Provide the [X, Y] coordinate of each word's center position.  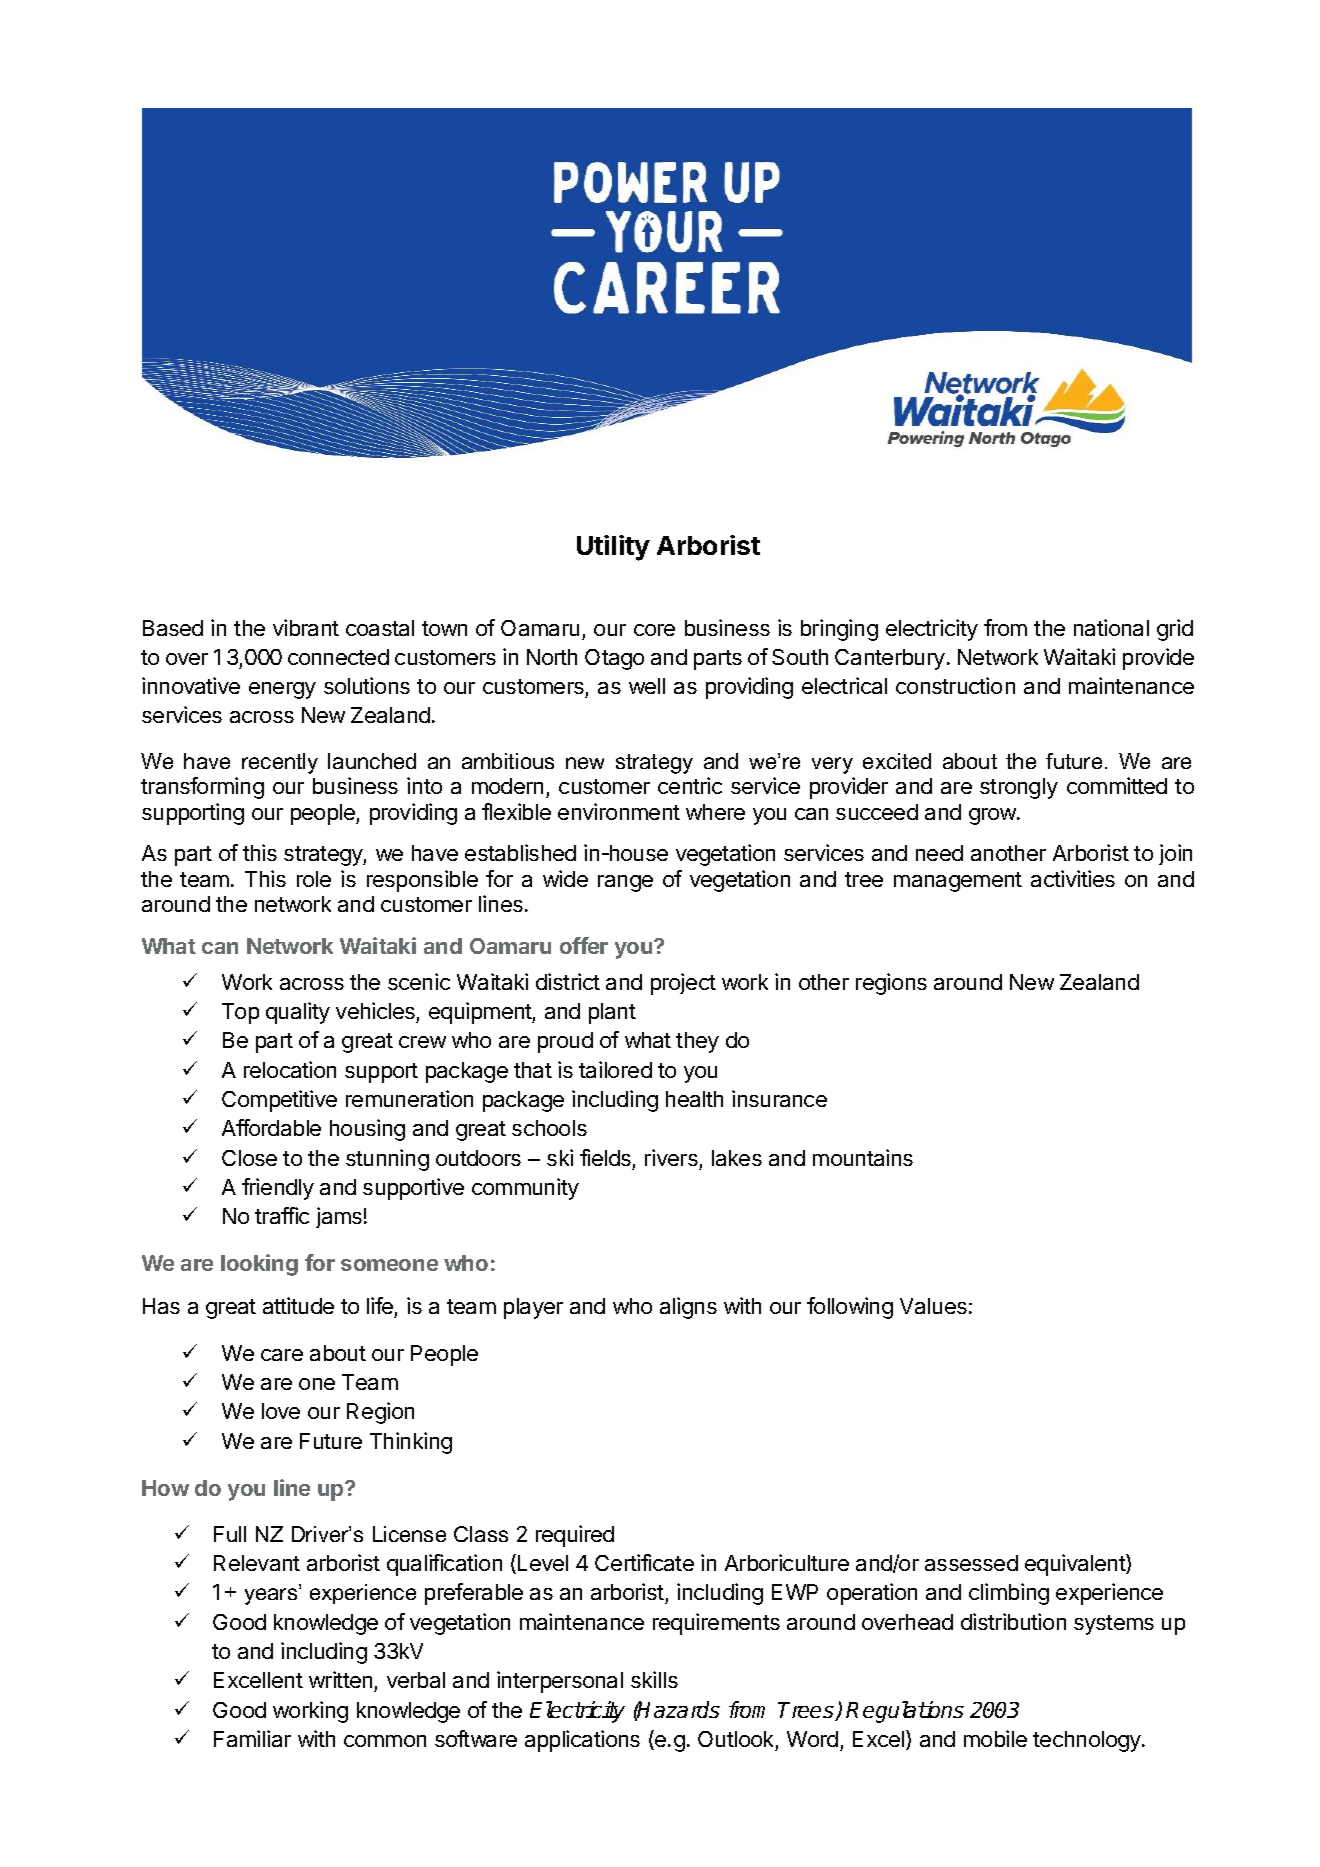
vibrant [306, 627]
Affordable [271, 1127]
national [1111, 627]
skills [654, 1679]
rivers [671, 1157]
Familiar [252, 1738]
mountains [863, 1157]
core [654, 630]
